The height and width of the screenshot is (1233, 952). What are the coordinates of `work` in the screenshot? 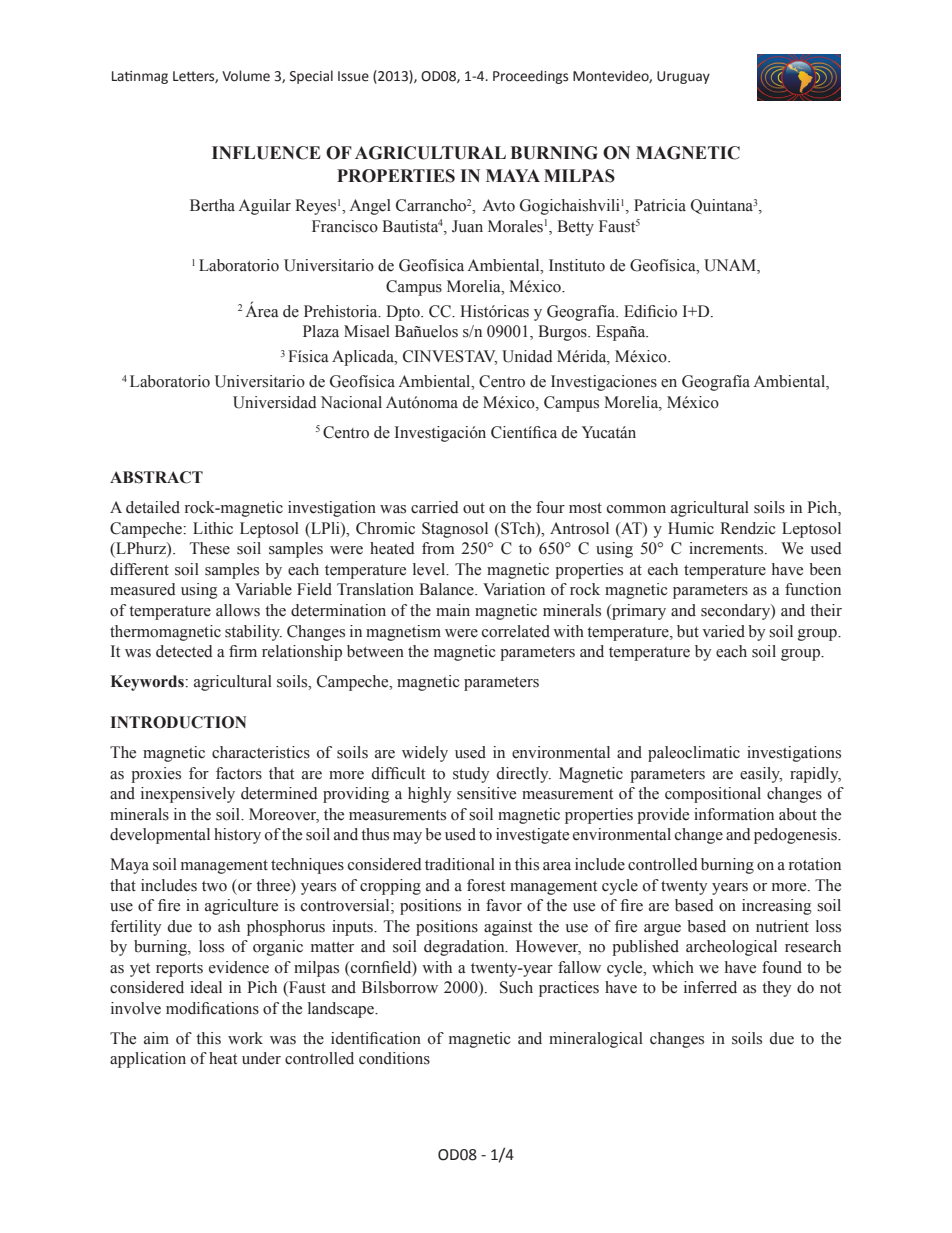 It's located at (245, 1038).
